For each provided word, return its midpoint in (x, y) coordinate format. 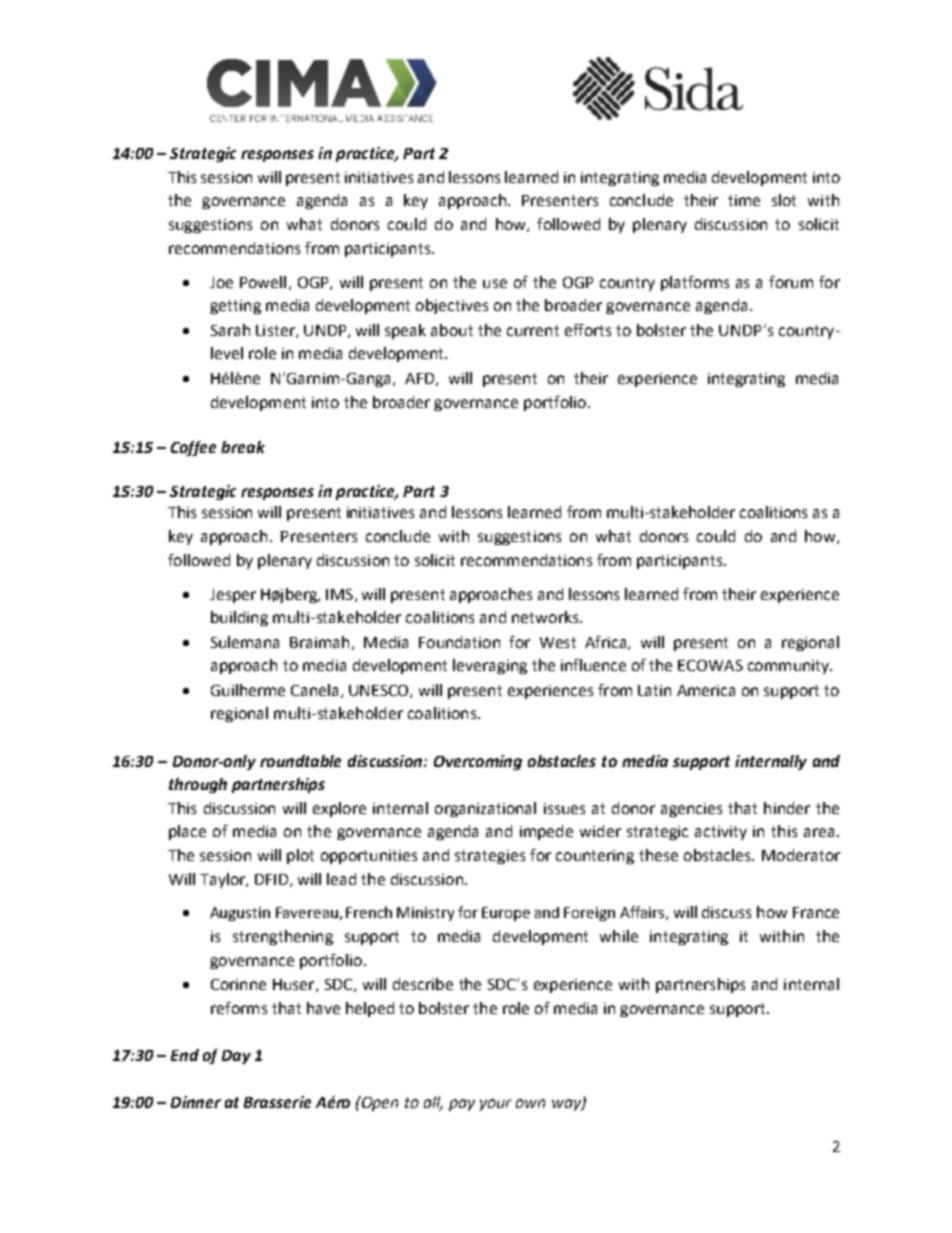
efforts (588, 330)
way (567, 1105)
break (243, 447)
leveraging (490, 666)
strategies (490, 857)
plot (300, 856)
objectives (452, 306)
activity (721, 833)
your (495, 1105)
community (790, 667)
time (744, 200)
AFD (421, 379)
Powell (263, 282)
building (239, 618)
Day (236, 1057)
